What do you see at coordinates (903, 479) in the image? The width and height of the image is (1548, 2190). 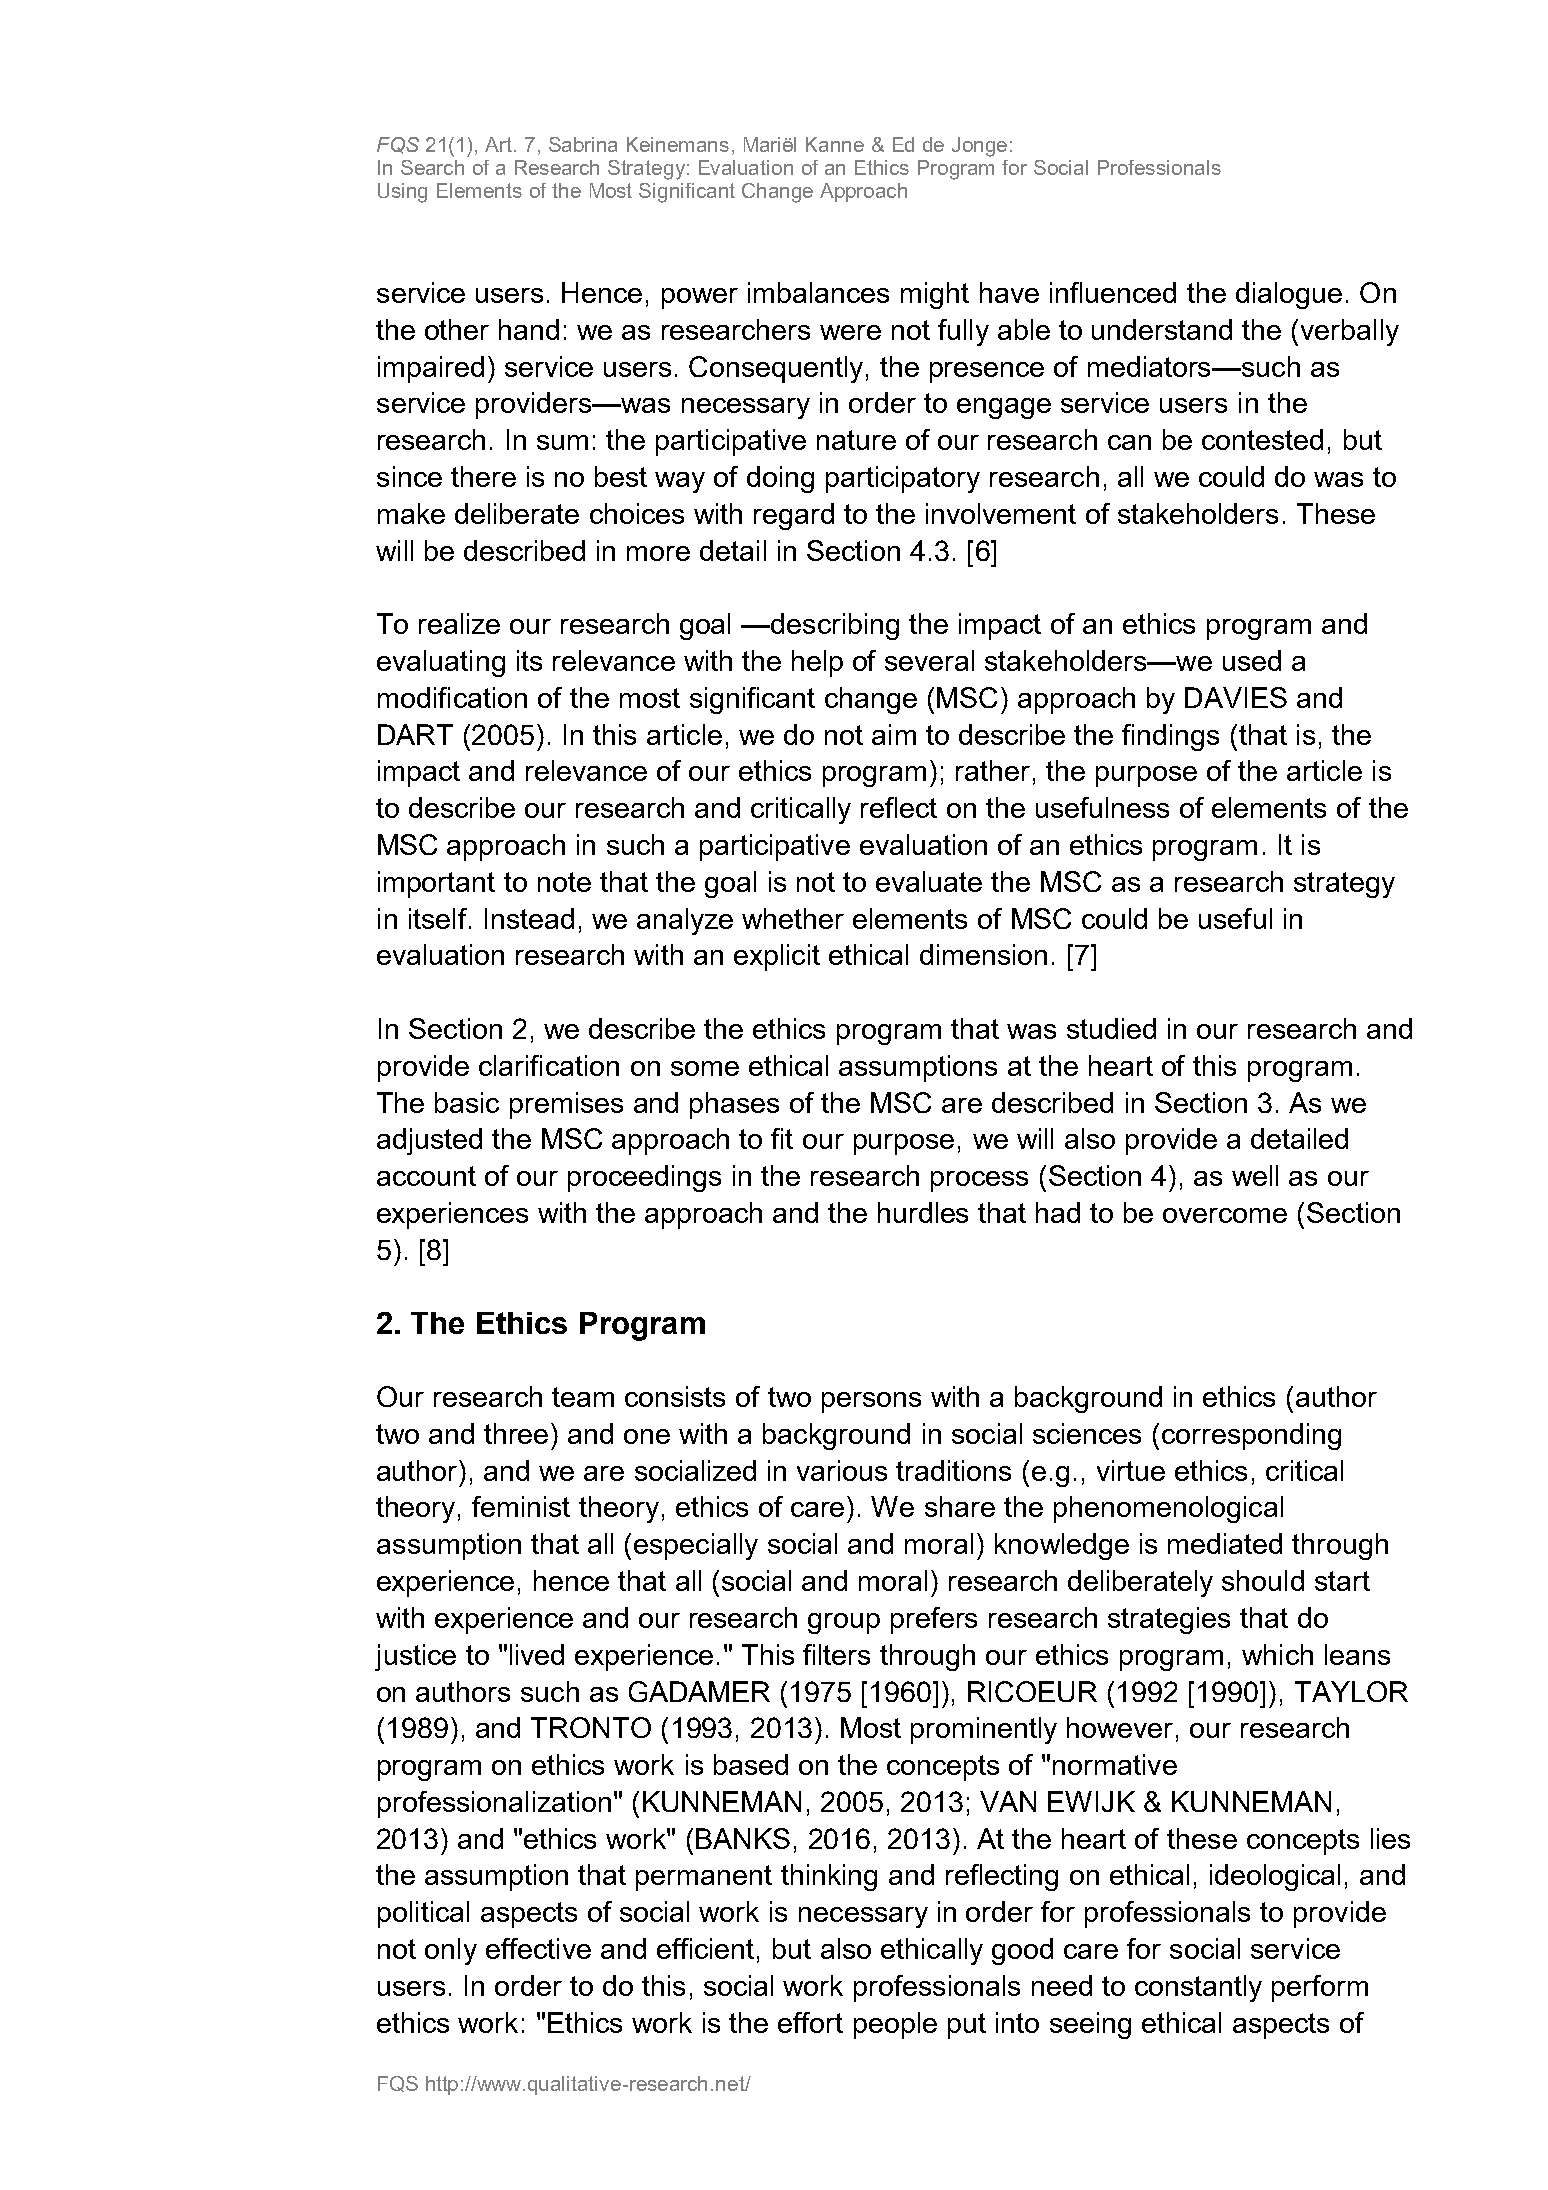 I see `participatory` at bounding box center [903, 479].
